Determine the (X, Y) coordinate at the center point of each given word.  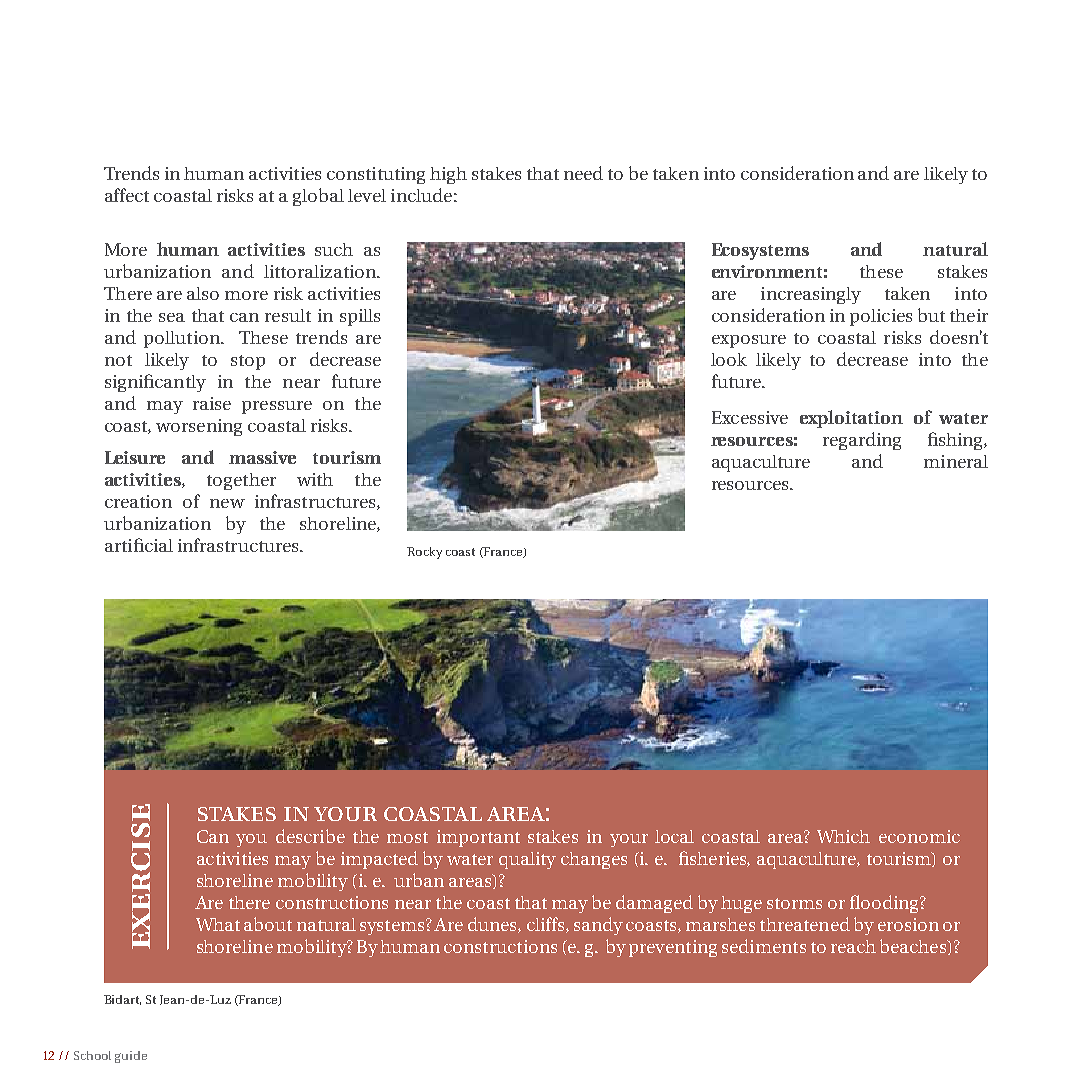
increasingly (811, 295)
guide (131, 1057)
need (583, 173)
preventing (673, 948)
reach (853, 946)
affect (127, 195)
